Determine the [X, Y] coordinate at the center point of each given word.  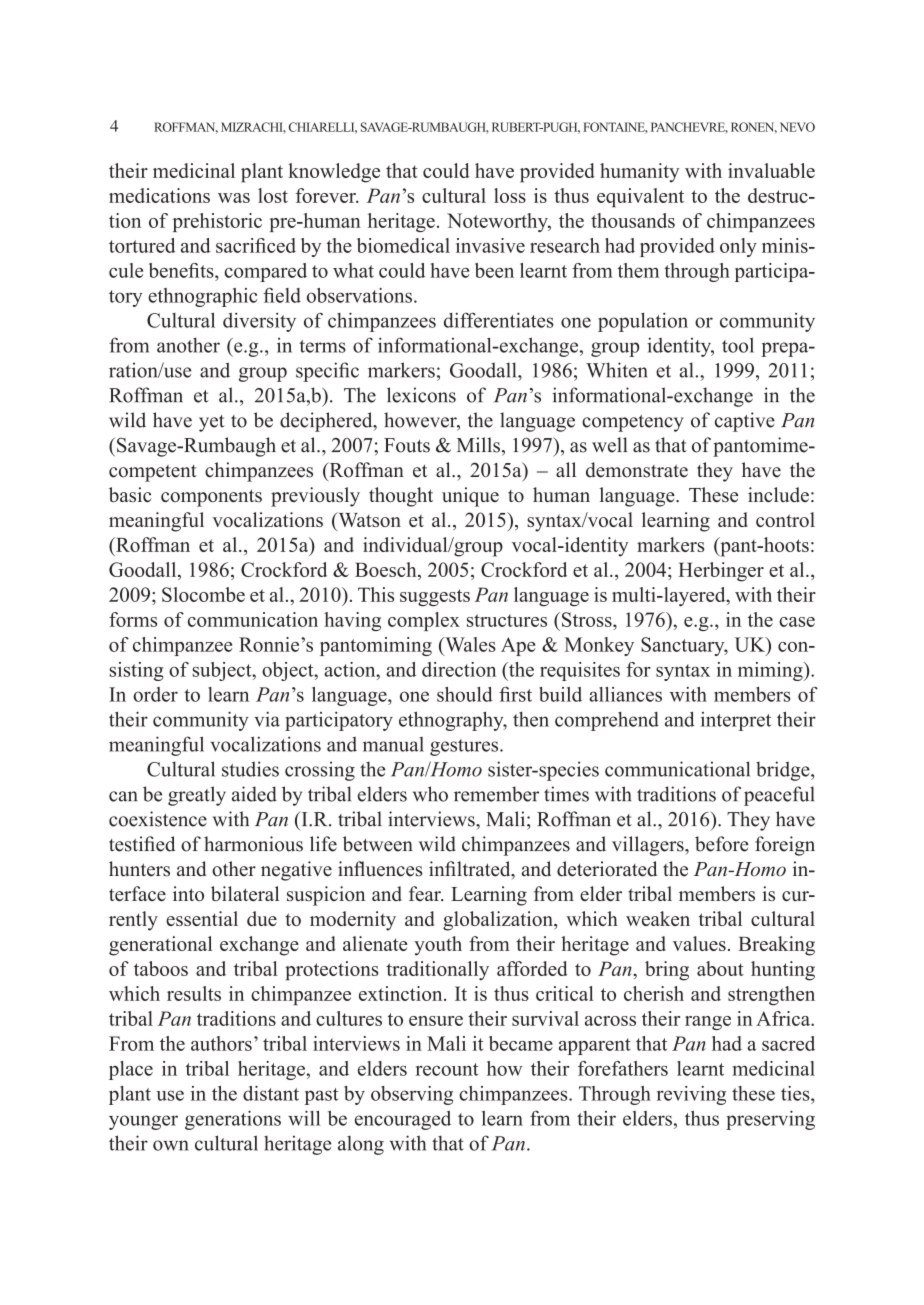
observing [412, 1095]
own [171, 1145]
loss [510, 195]
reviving [691, 1095]
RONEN [754, 128]
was [234, 198]
